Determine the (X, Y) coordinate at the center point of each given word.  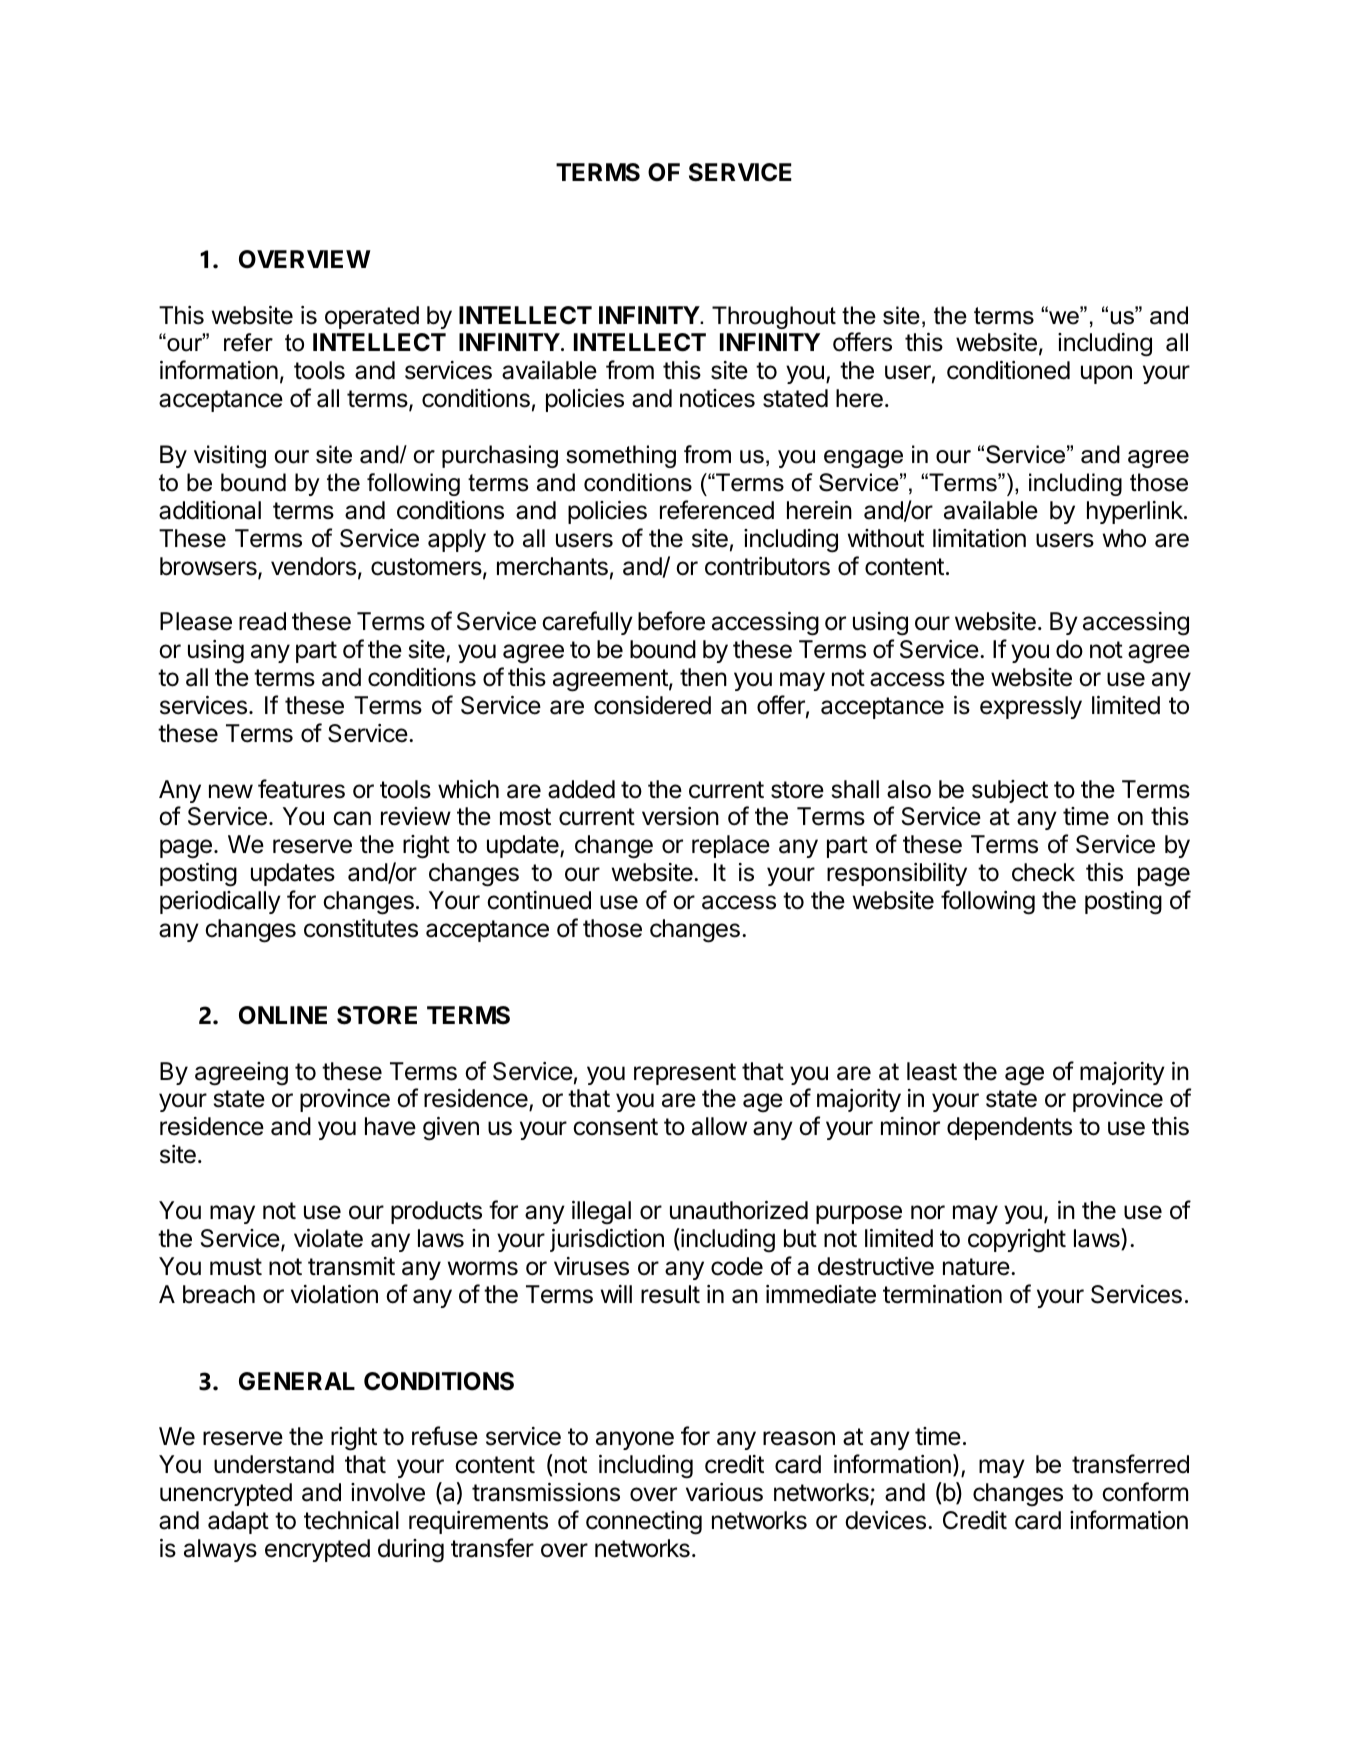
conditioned (1008, 370)
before (671, 621)
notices (717, 398)
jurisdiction (607, 1240)
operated (372, 317)
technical (351, 1520)
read (262, 621)
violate (328, 1238)
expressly (1031, 707)
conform (1145, 1492)
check (1043, 872)
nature (977, 1267)
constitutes (361, 928)
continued (539, 900)
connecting (644, 1523)
